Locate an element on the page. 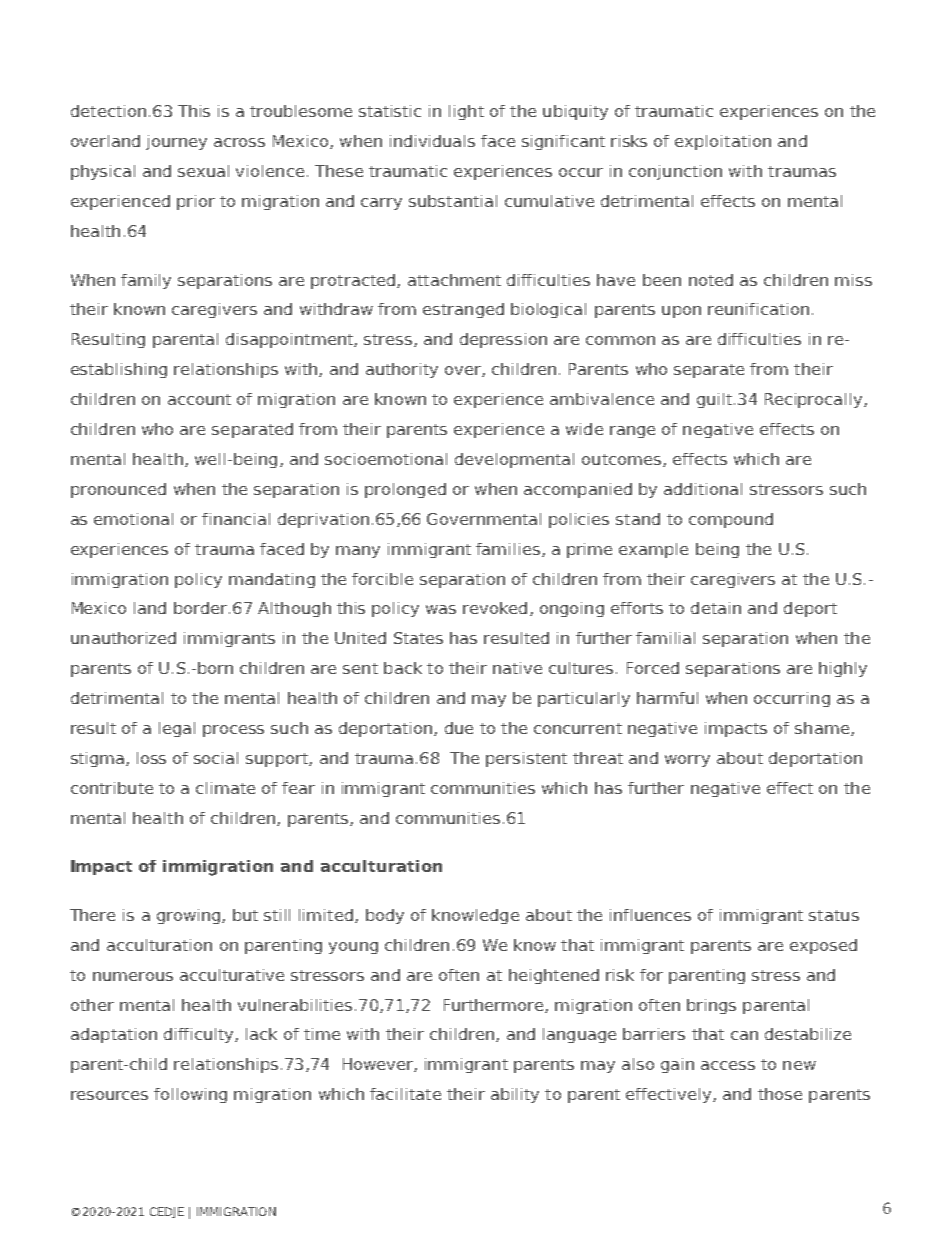 This image has width=952, height=1233. revoked is located at coordinates (495, 608).
